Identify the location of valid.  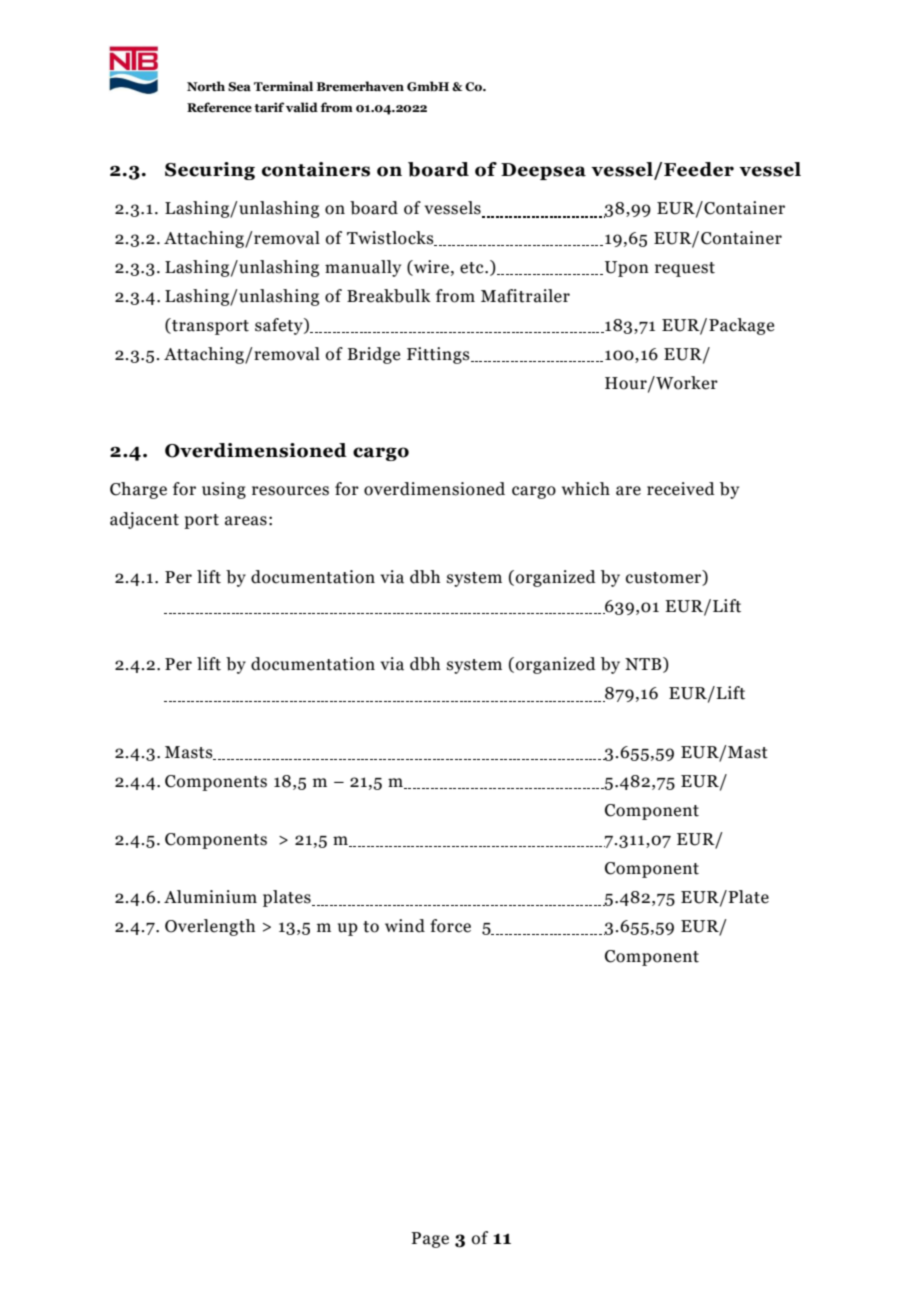
(302, 107).
